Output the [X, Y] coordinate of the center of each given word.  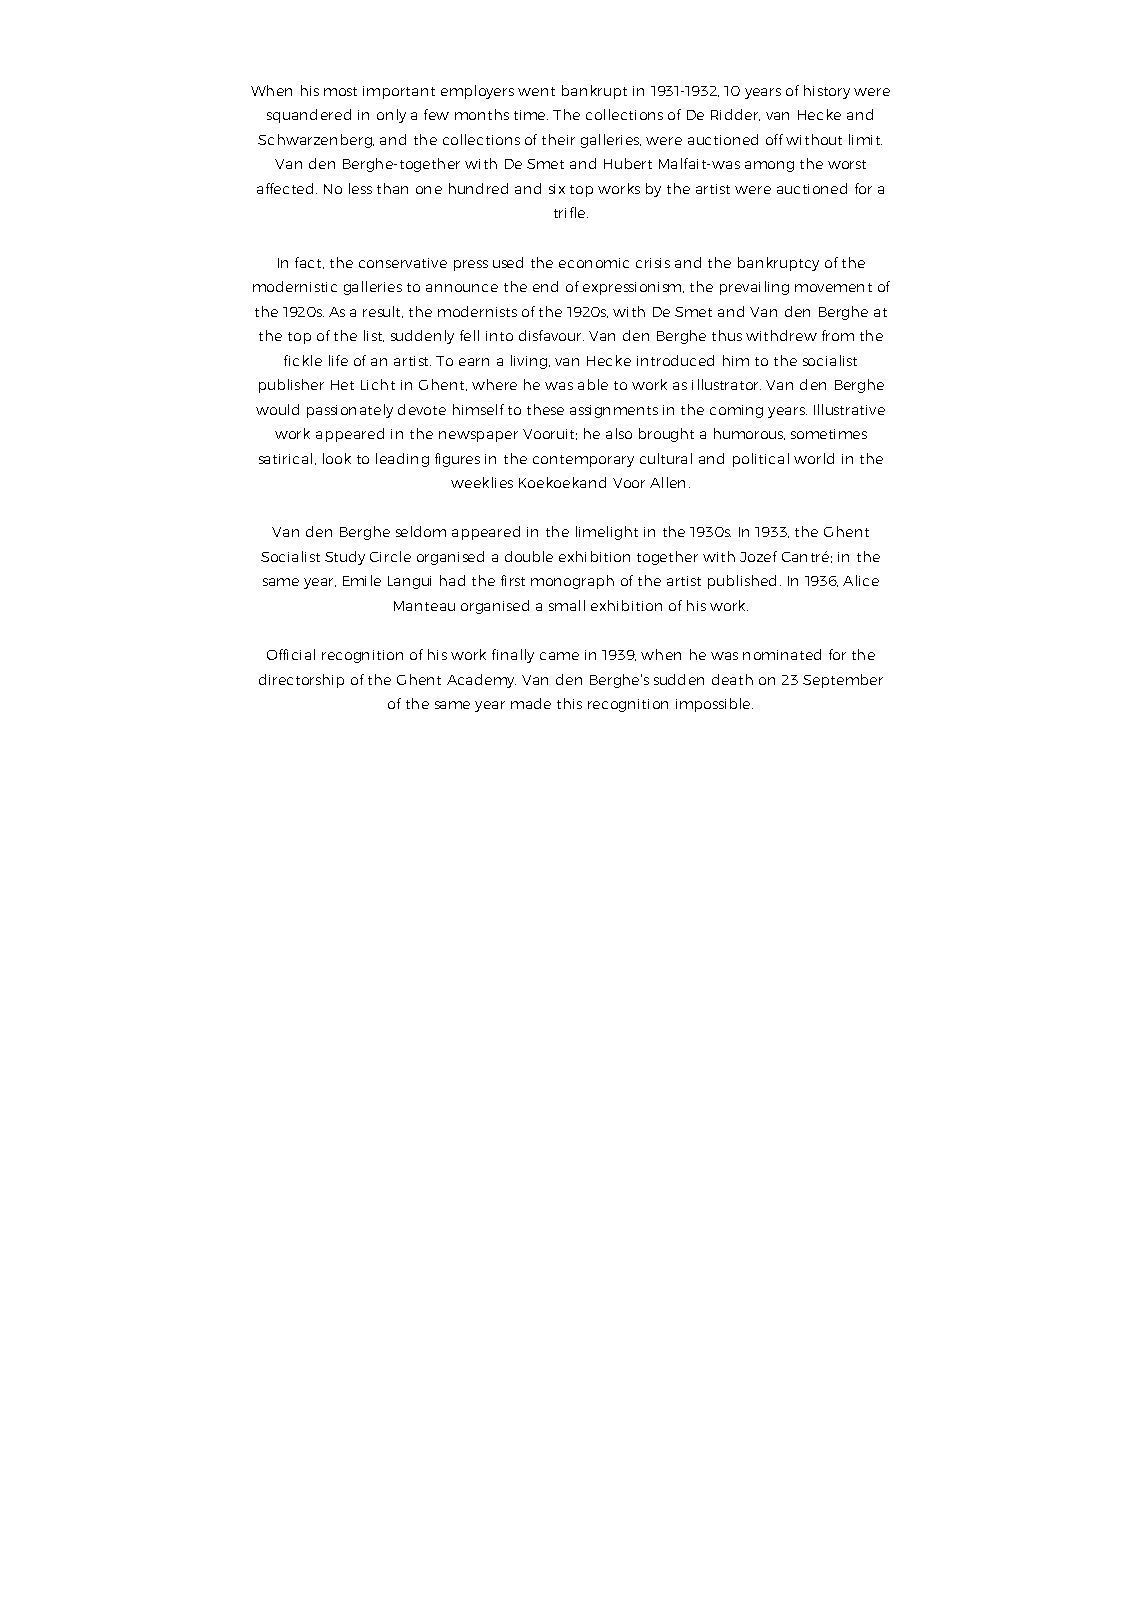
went [536, 91]
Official [291, 654]
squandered [309, 116]
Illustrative [849, 409]
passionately [350, 411]
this [569, 703]
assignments [614, 411]
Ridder [735, 115]
